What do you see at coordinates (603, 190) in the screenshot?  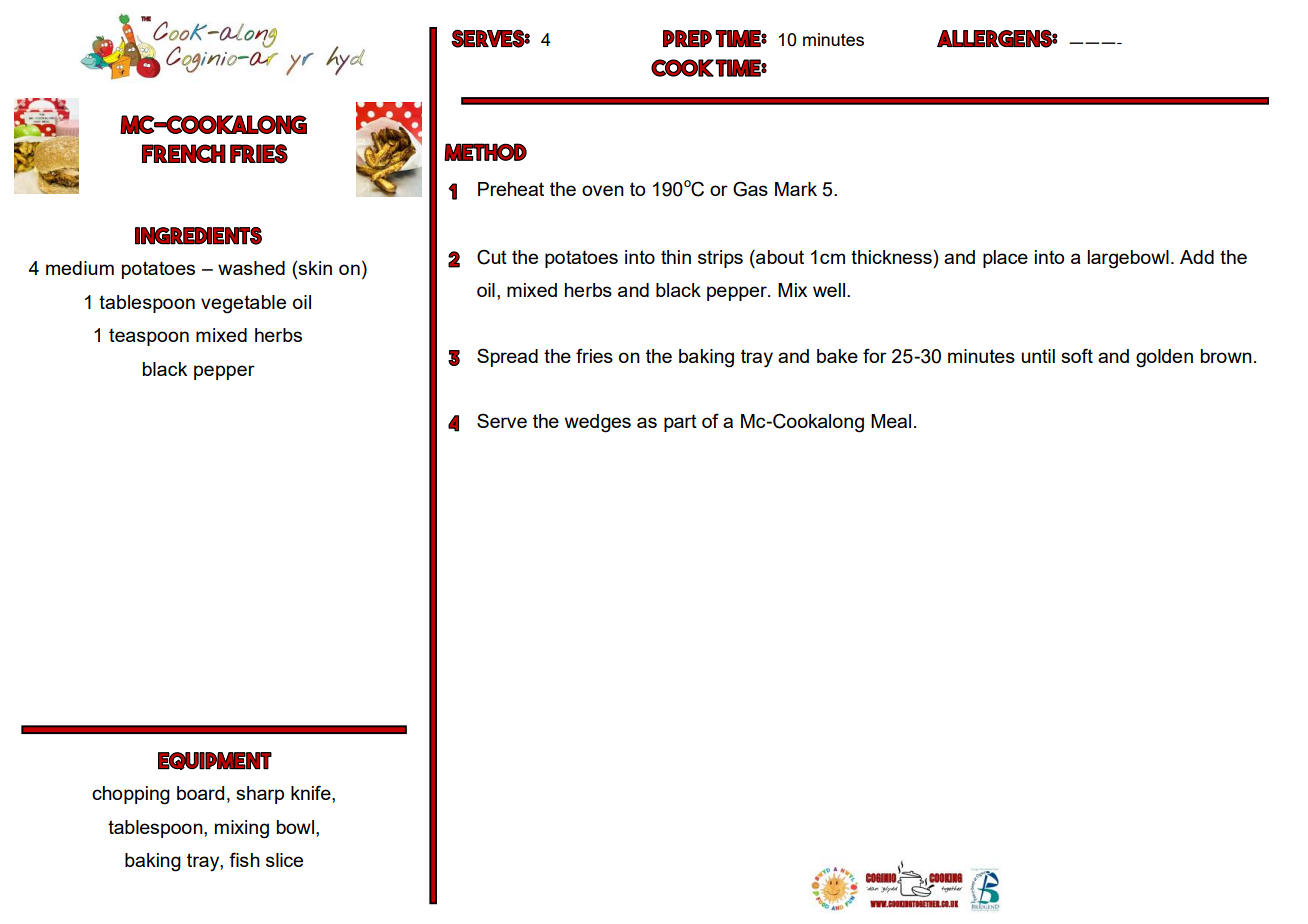 I see `oven` at bounding box center [603, 190].
